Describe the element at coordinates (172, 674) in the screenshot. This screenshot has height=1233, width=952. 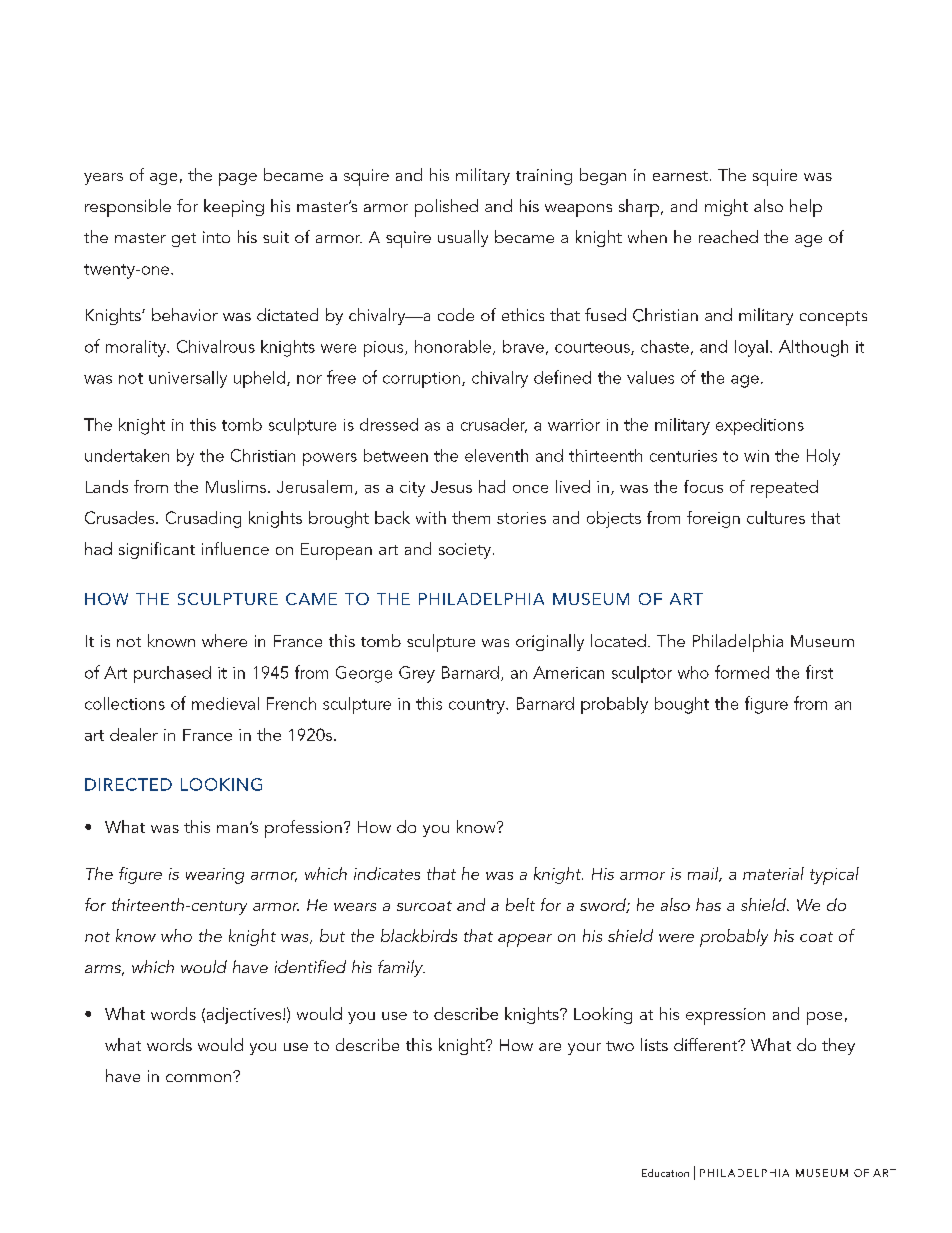
I see `purchased` at that location.
